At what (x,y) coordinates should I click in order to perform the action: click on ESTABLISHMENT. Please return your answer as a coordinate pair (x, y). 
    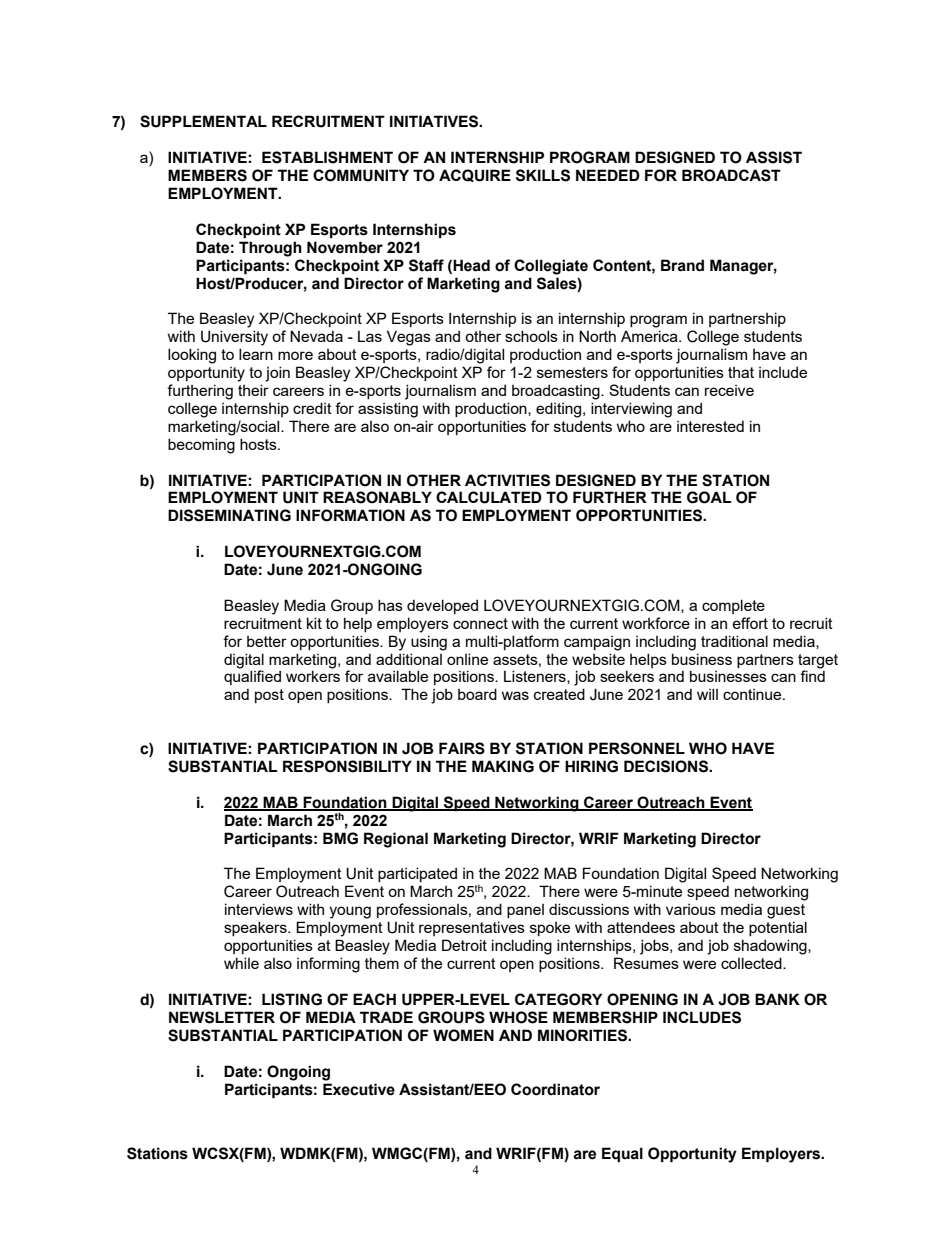
    Looking at the image, I should click on (327, 157).
